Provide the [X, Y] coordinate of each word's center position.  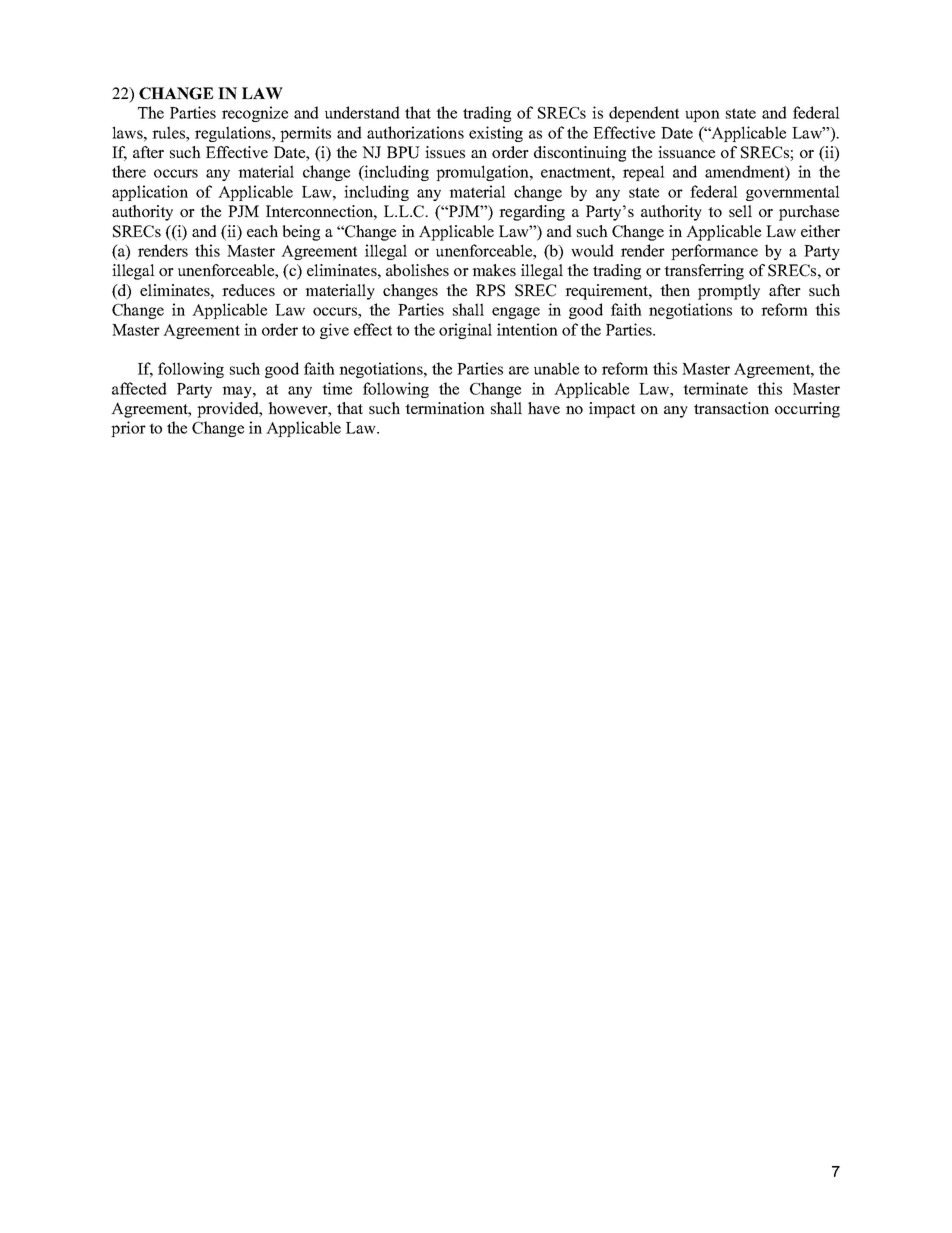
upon [702, 116]
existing [496, 134]
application [150, 193]
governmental [793, 193]
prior [128, 429]
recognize [255, 114]
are [519, 370]
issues [445, 152]
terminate [715, 388]
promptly [729, 292]
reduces [248, 290]
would [592, 250]
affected [139, 388]
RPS [490, 290]
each [262, 231]
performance [714, 252]
